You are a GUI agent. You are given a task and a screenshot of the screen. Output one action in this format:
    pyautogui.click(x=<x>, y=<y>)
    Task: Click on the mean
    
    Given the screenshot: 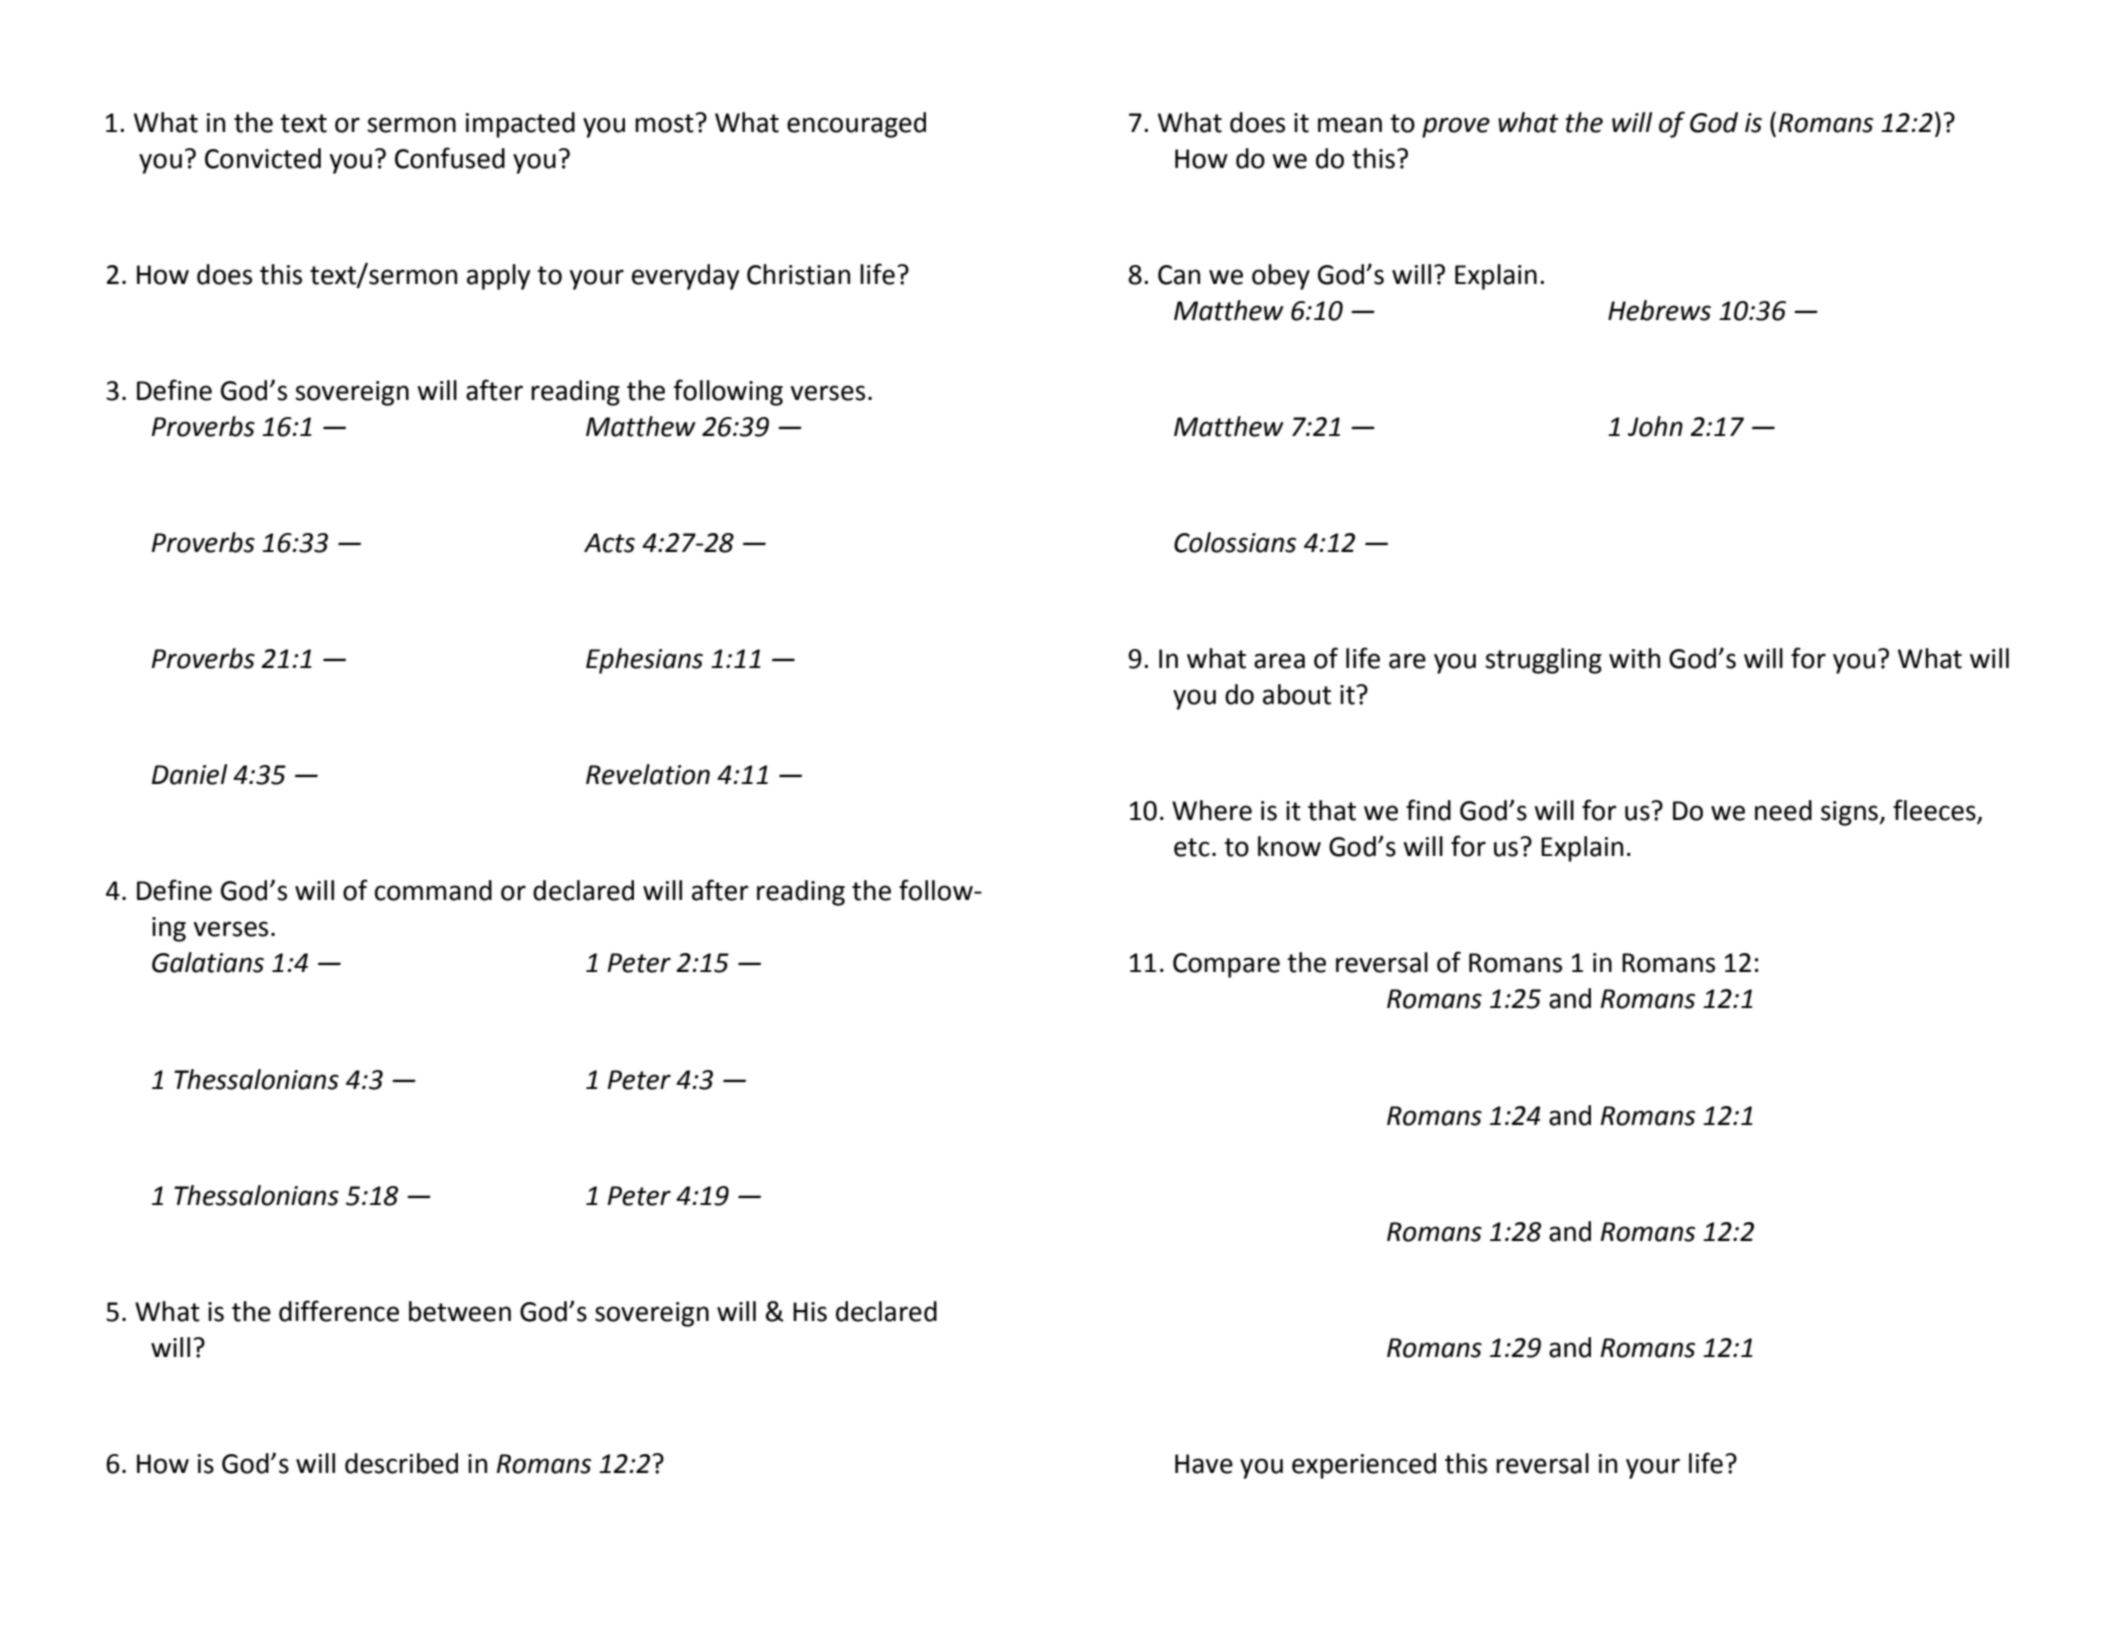 What is the action you would take?
    pyautogui.click(x=1350, y=125)
